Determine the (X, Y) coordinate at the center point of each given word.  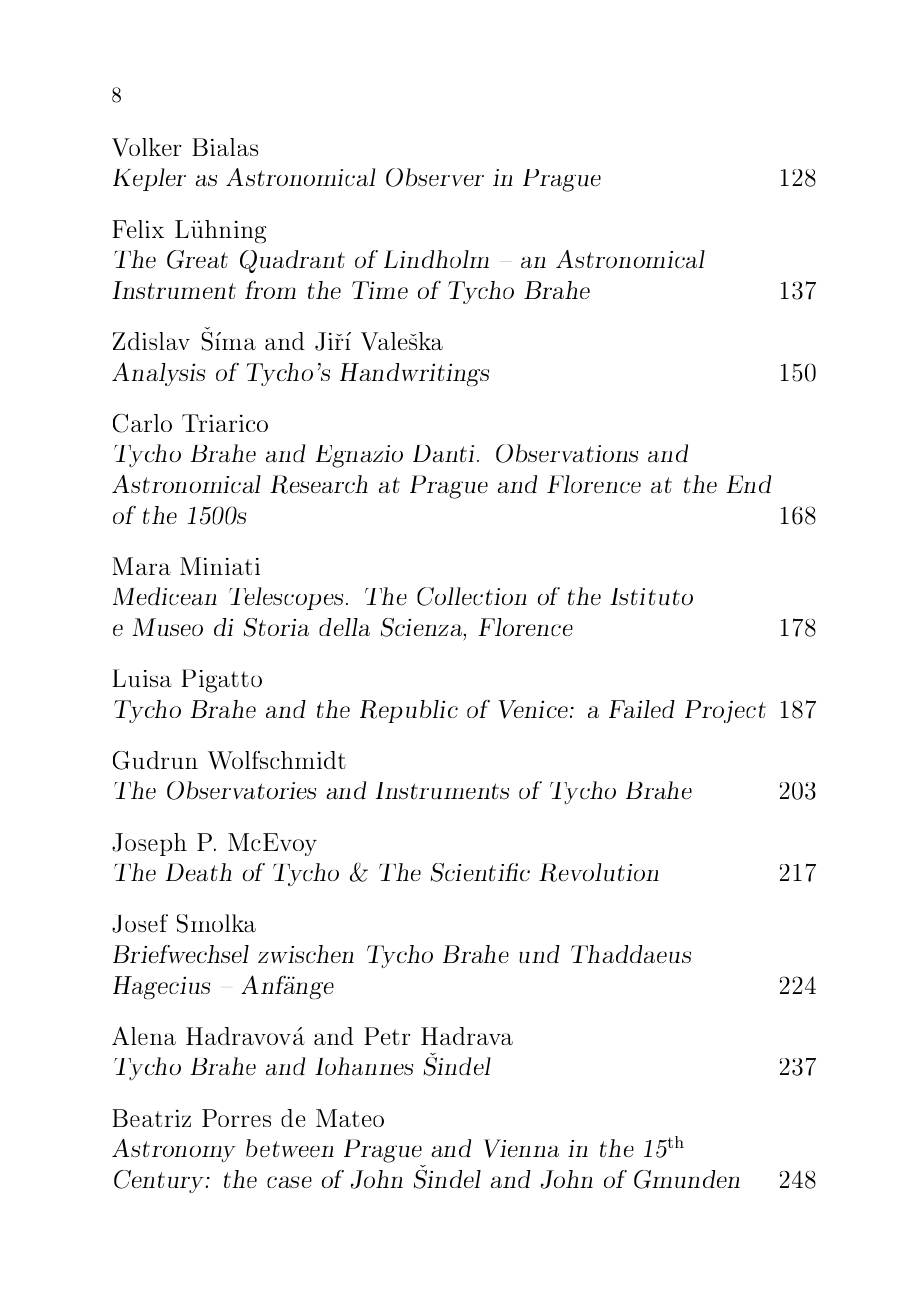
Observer (435, 177)
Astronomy (174, 1150)
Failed (642, 709)
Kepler (149, 179)
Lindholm (436, 259)
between (290, 1148)
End (748, 484)
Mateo (350, 1118)
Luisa (142, 678)
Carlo (142, 423)
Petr (387, 1036)
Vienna (521, 1148)
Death (198, 872)
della (344, 627)
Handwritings (414, 374)
